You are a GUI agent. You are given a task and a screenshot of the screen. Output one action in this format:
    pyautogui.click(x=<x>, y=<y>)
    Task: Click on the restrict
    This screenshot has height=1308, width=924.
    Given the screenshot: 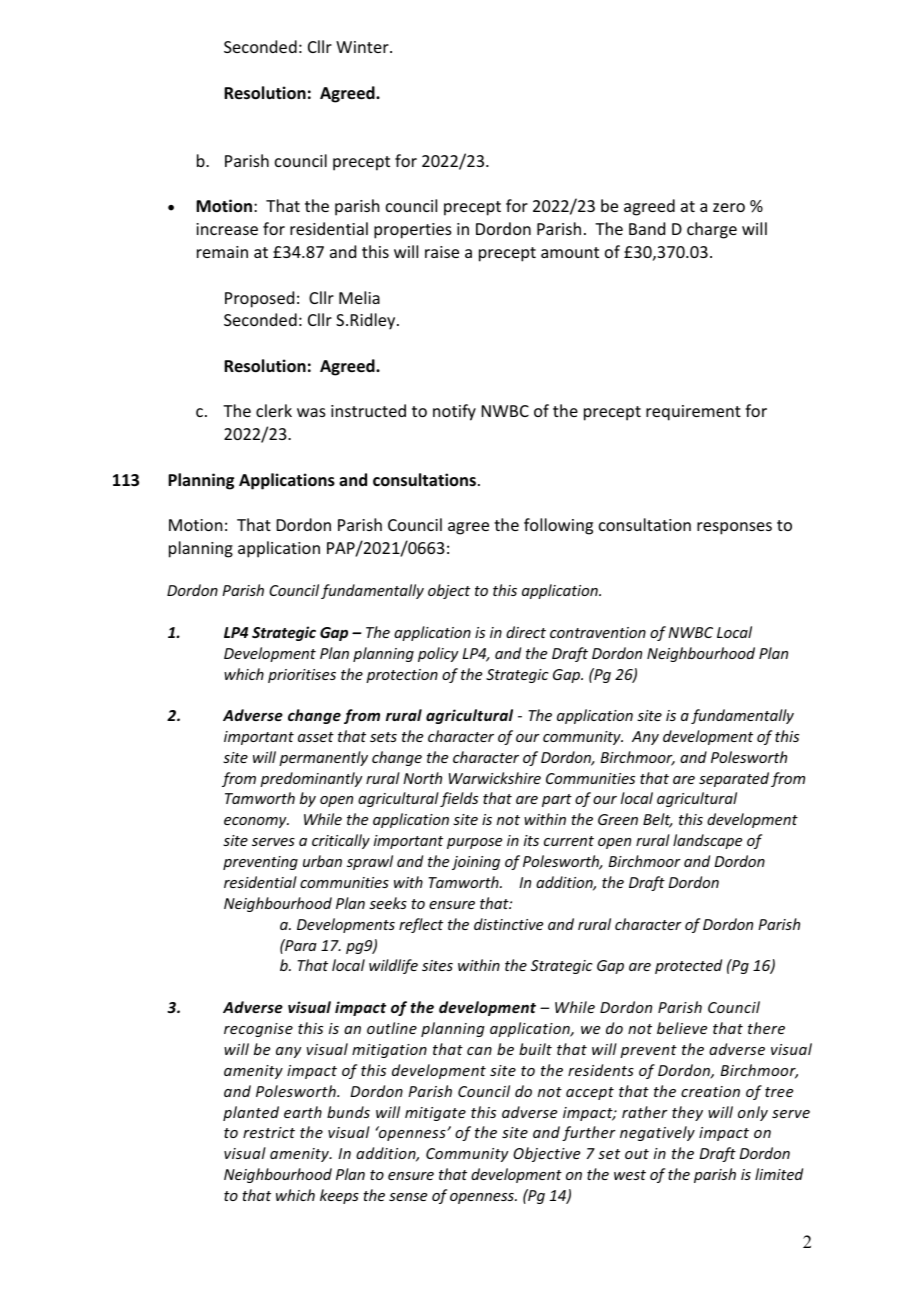 What is the action you would take?
    pyautogui.click(x=269, y=1132)
